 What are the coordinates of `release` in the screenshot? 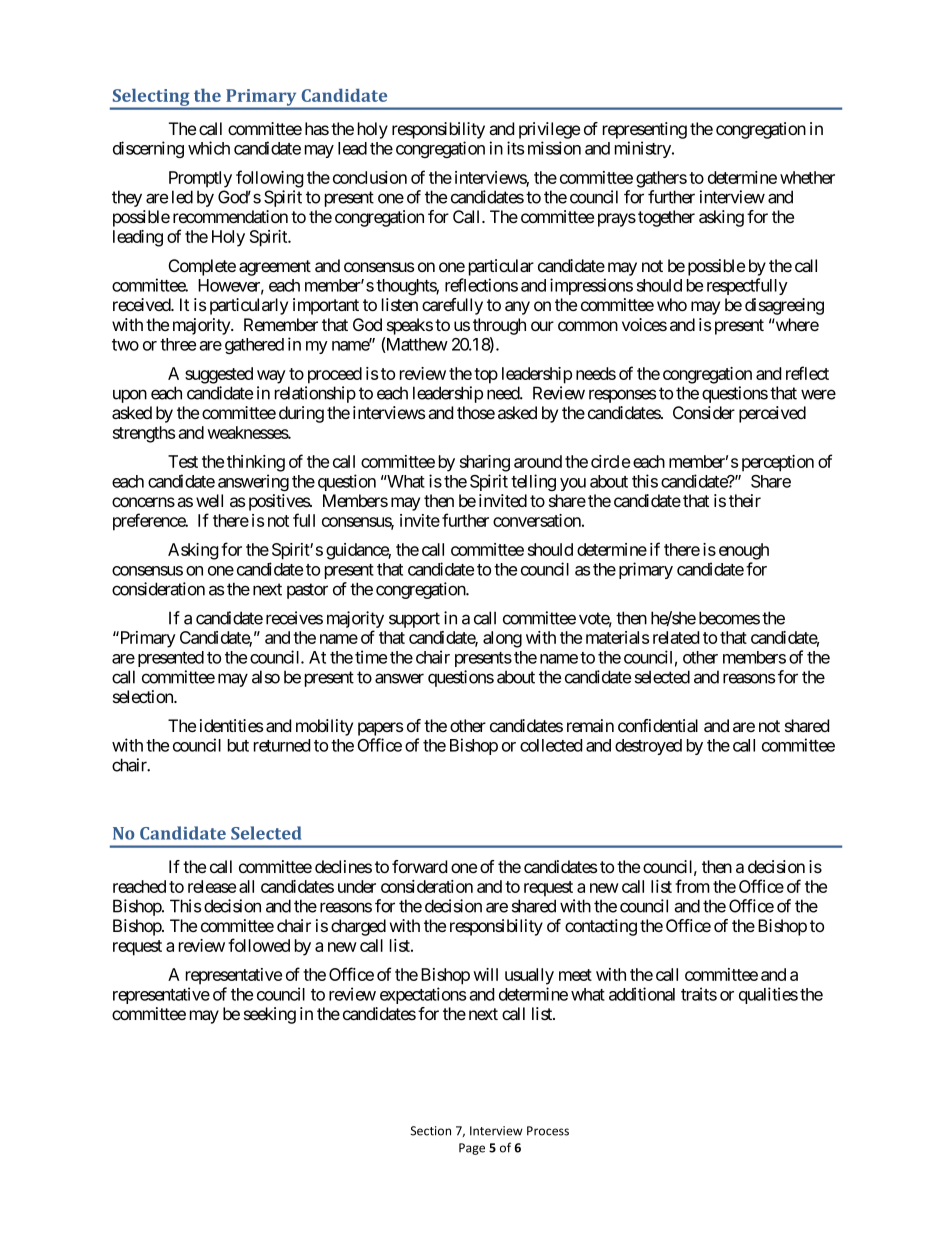 It's located at (212, 886).
